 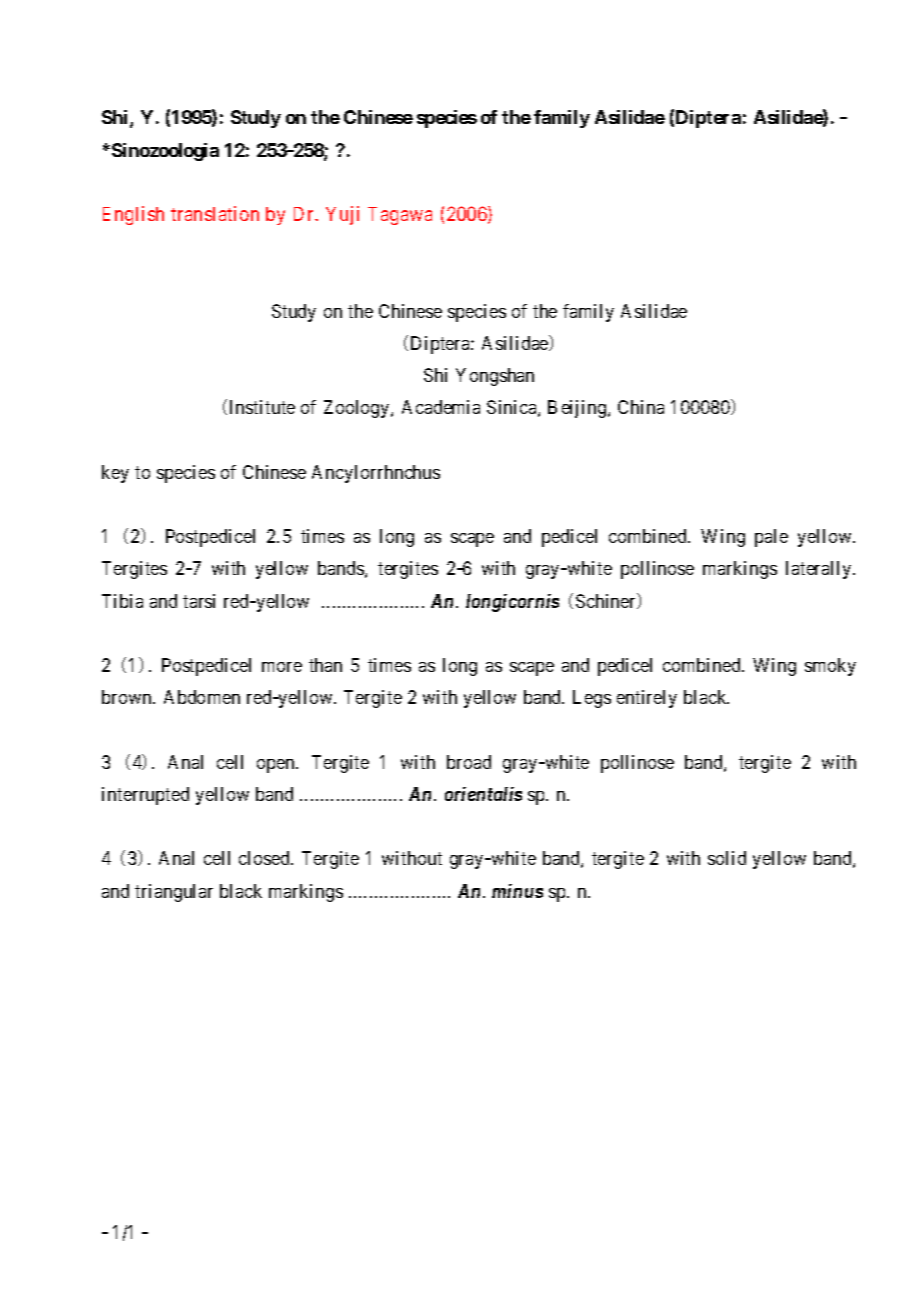 What do you see at coordinates (215, 213) in the screenshot?
I see `translation` at bounding box center [215, 213].
